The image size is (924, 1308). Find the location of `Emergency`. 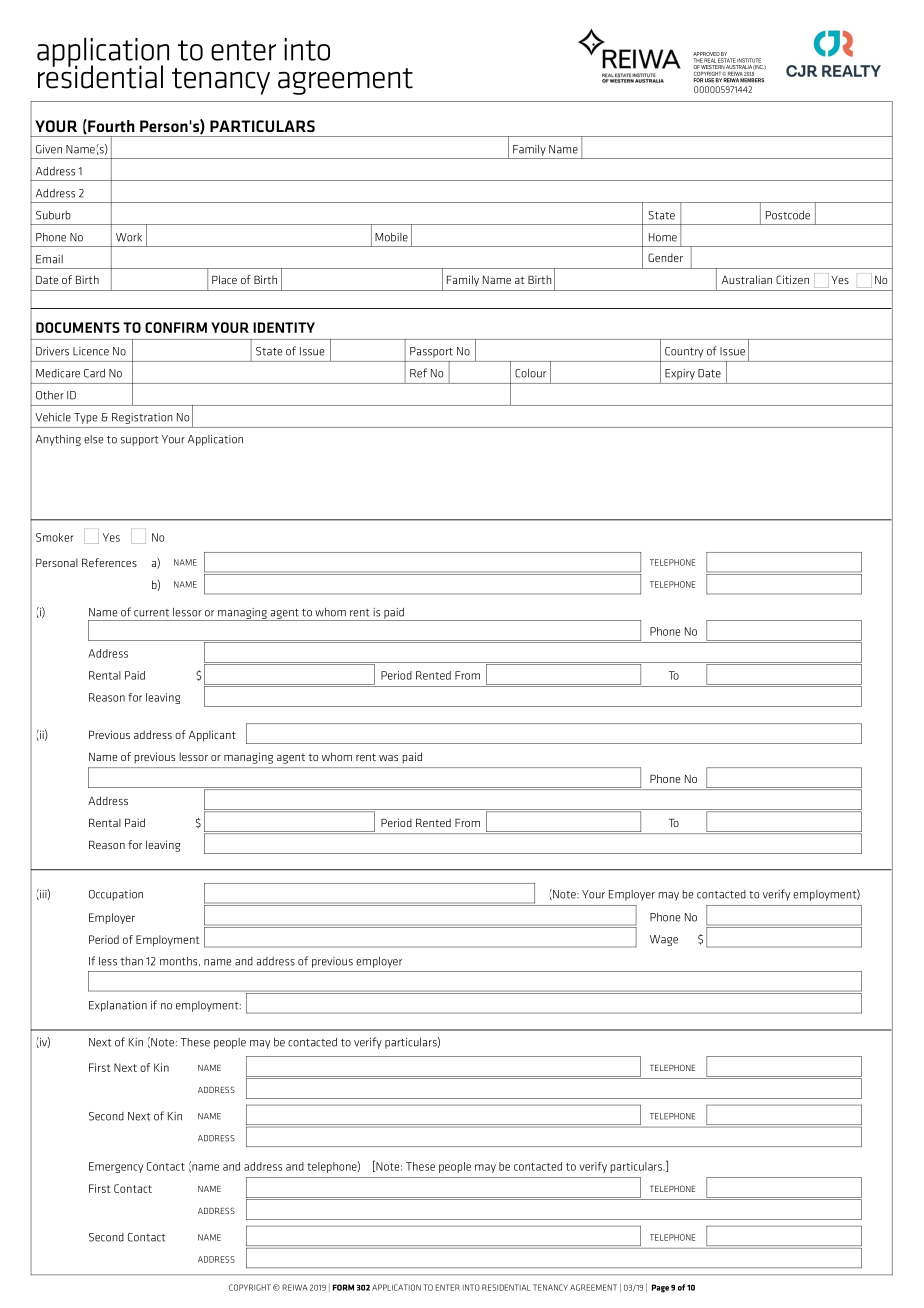

Emergency is located at coordinates (116, 1167).
